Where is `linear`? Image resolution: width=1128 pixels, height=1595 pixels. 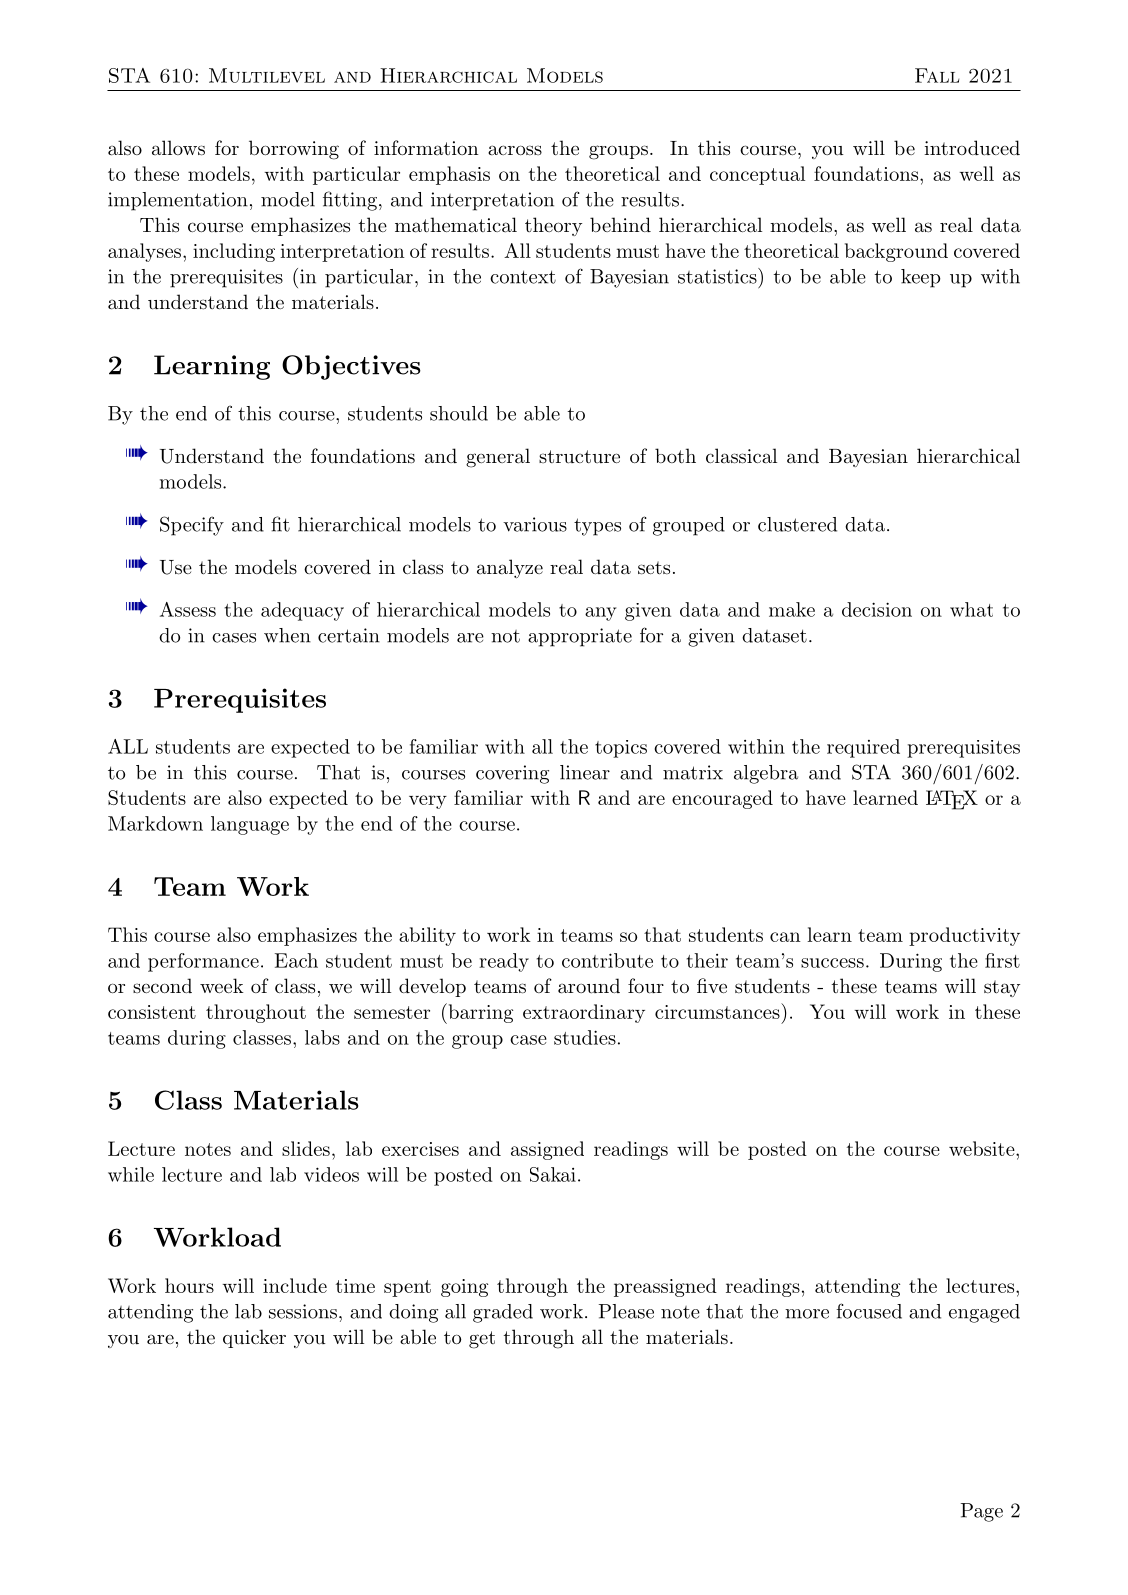 linear is located at coordinates (585, 772).
